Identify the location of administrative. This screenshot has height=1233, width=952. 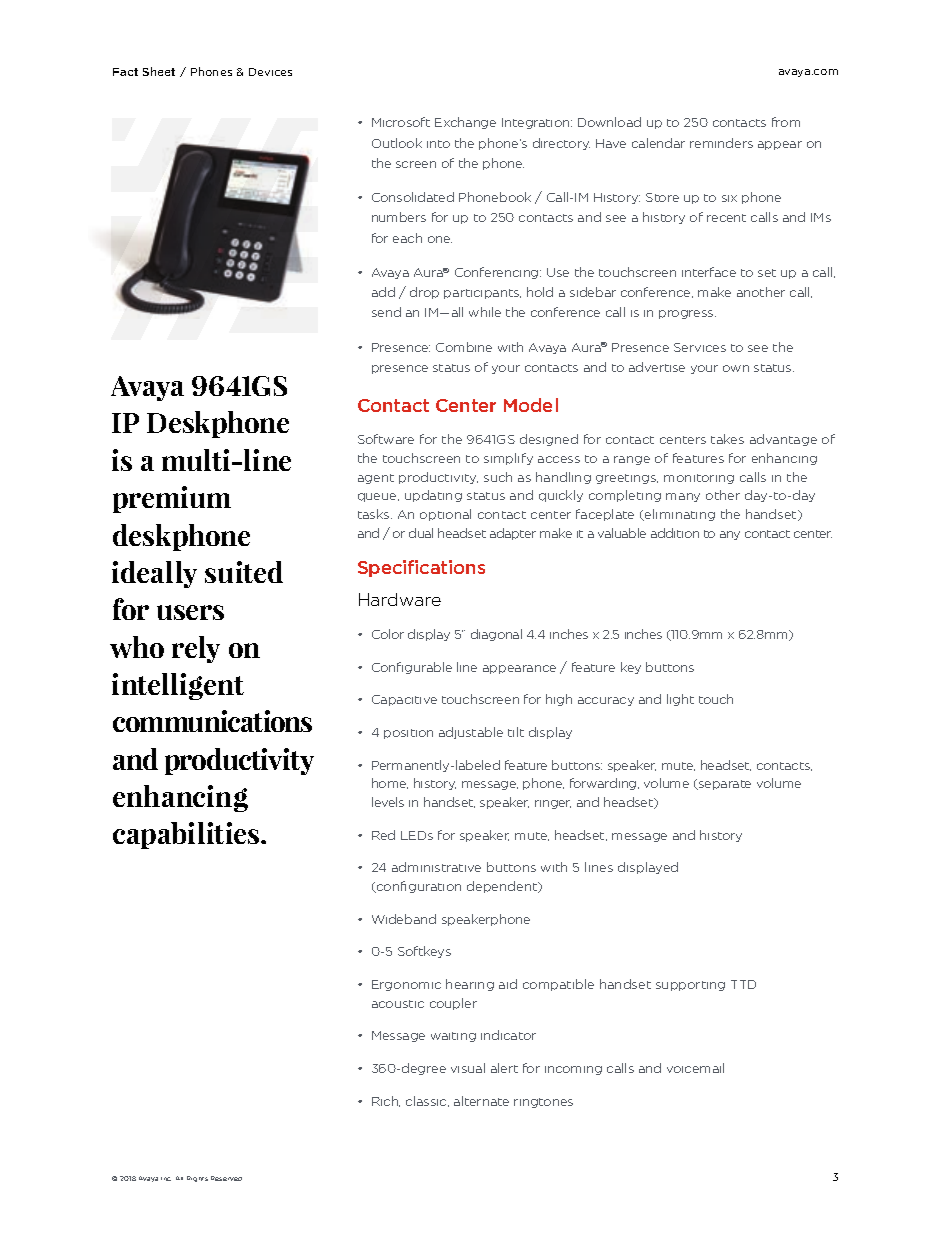
(436, 867).
